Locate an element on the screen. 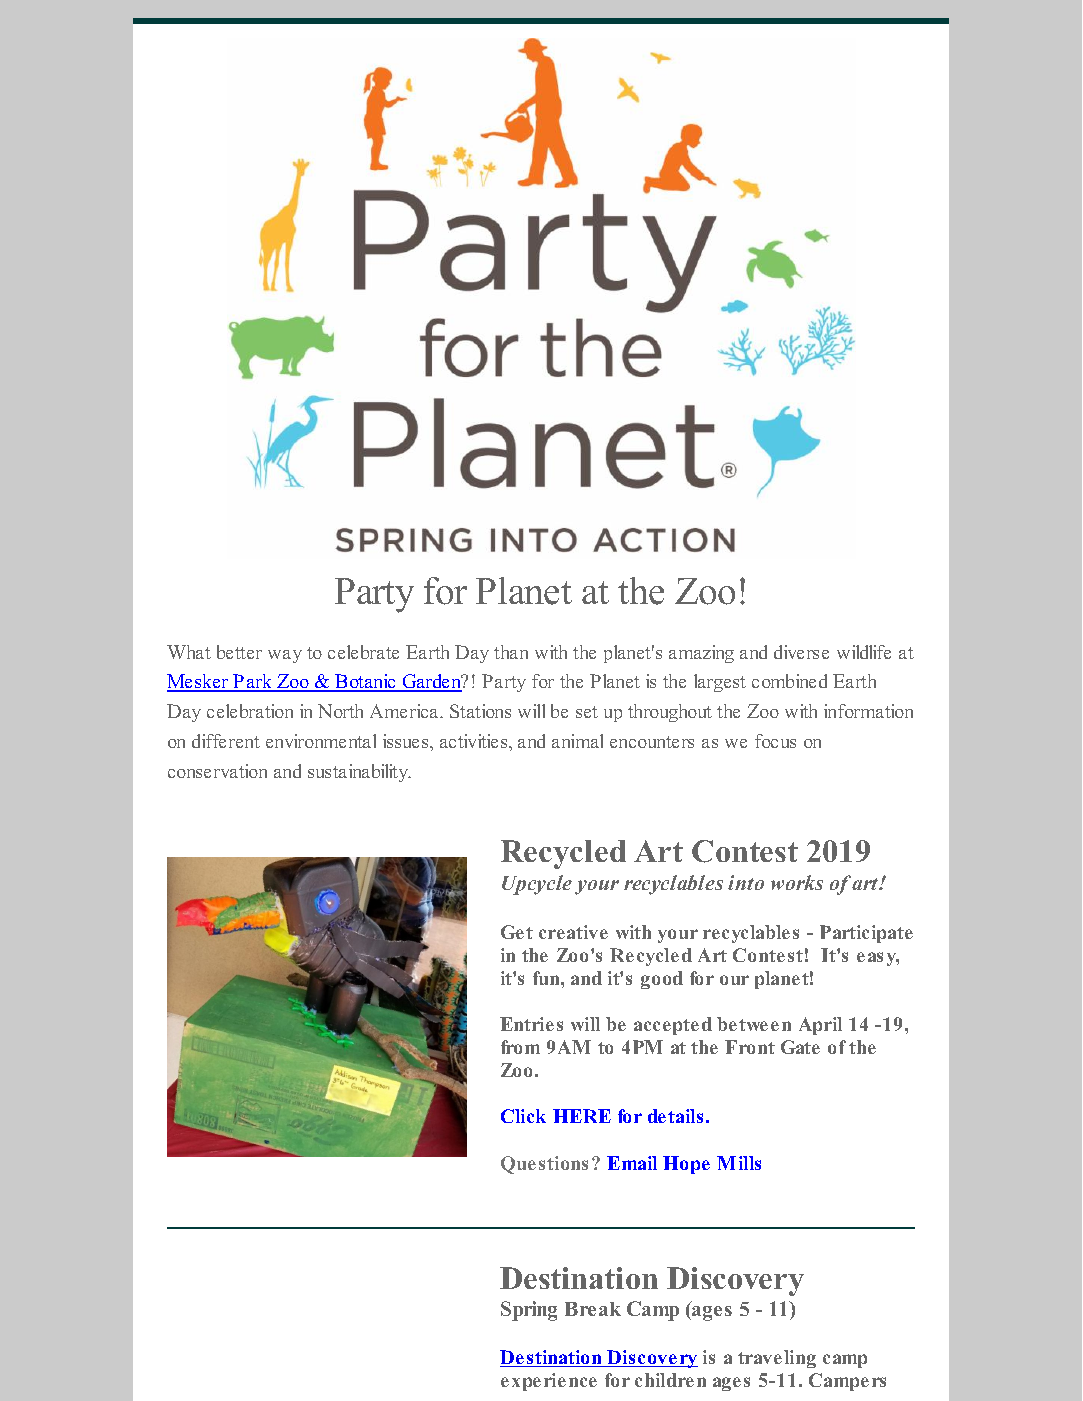 This screenshot has height=1401, width=1083. Mills is located at coordinates (739, 1163).
